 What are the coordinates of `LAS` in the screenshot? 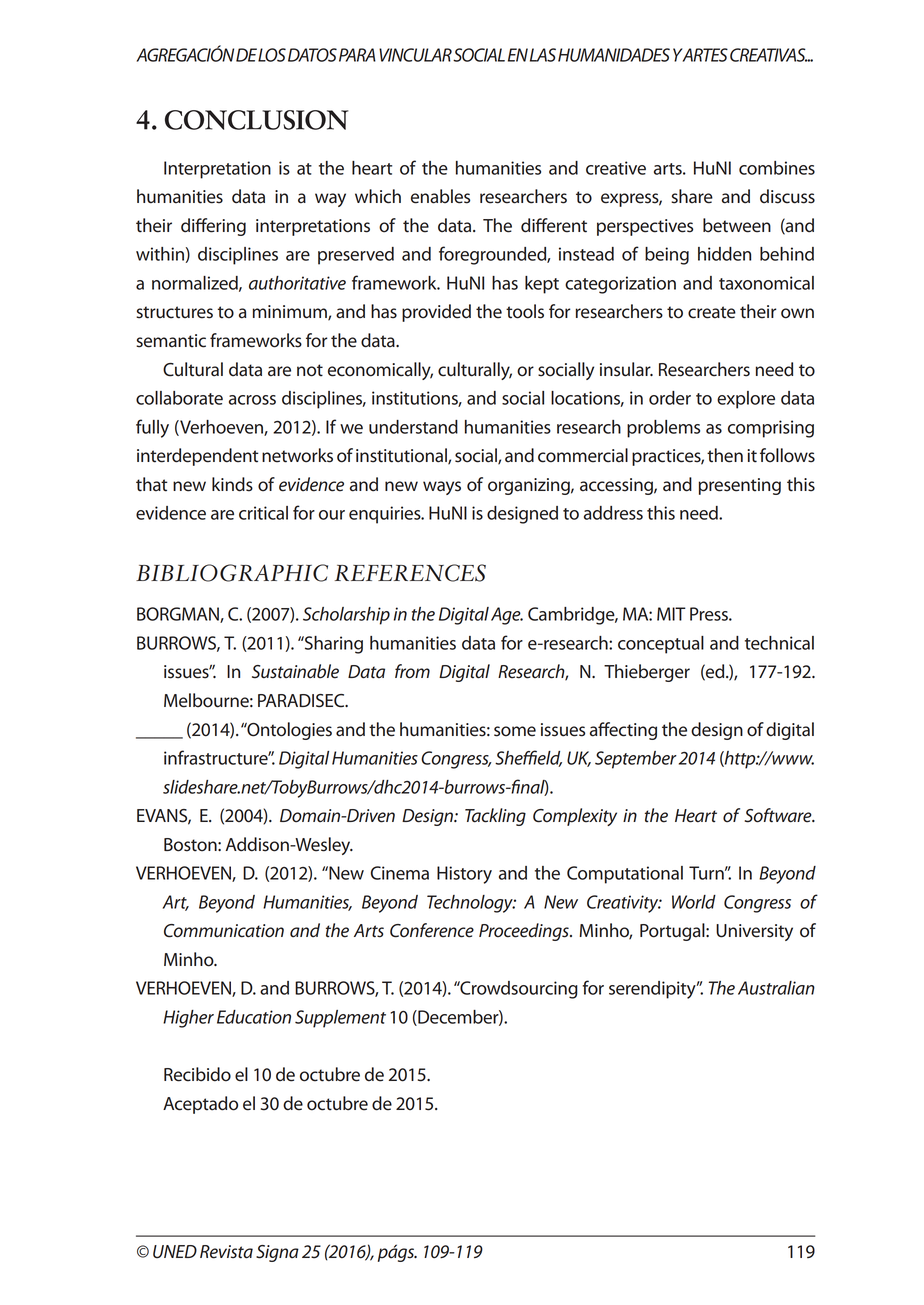 It's located at (543, 55).
